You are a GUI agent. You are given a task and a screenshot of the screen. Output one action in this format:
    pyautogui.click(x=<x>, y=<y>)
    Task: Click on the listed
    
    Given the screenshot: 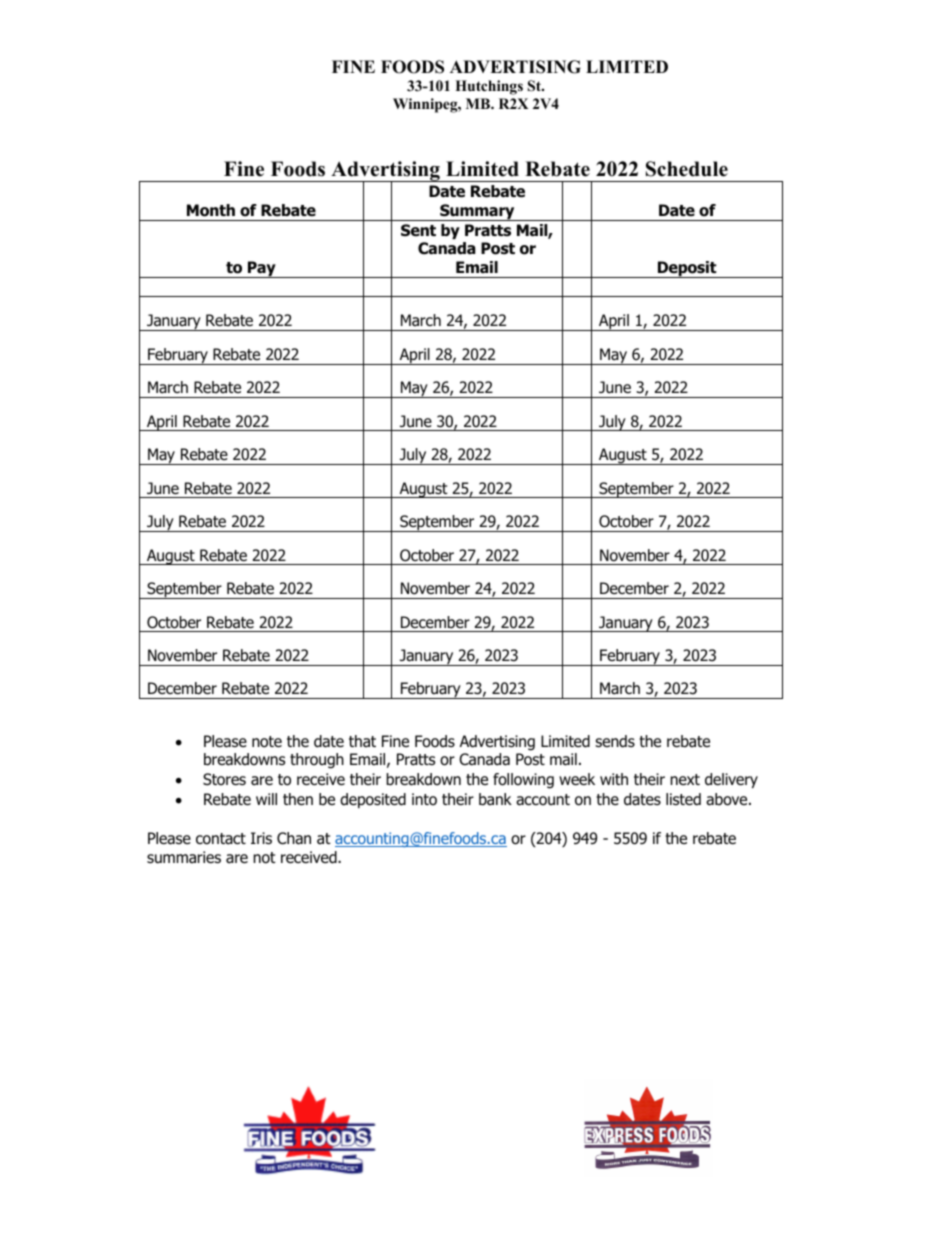 What is the action you would take?
    pyautogui.click(x=683, y=799)
